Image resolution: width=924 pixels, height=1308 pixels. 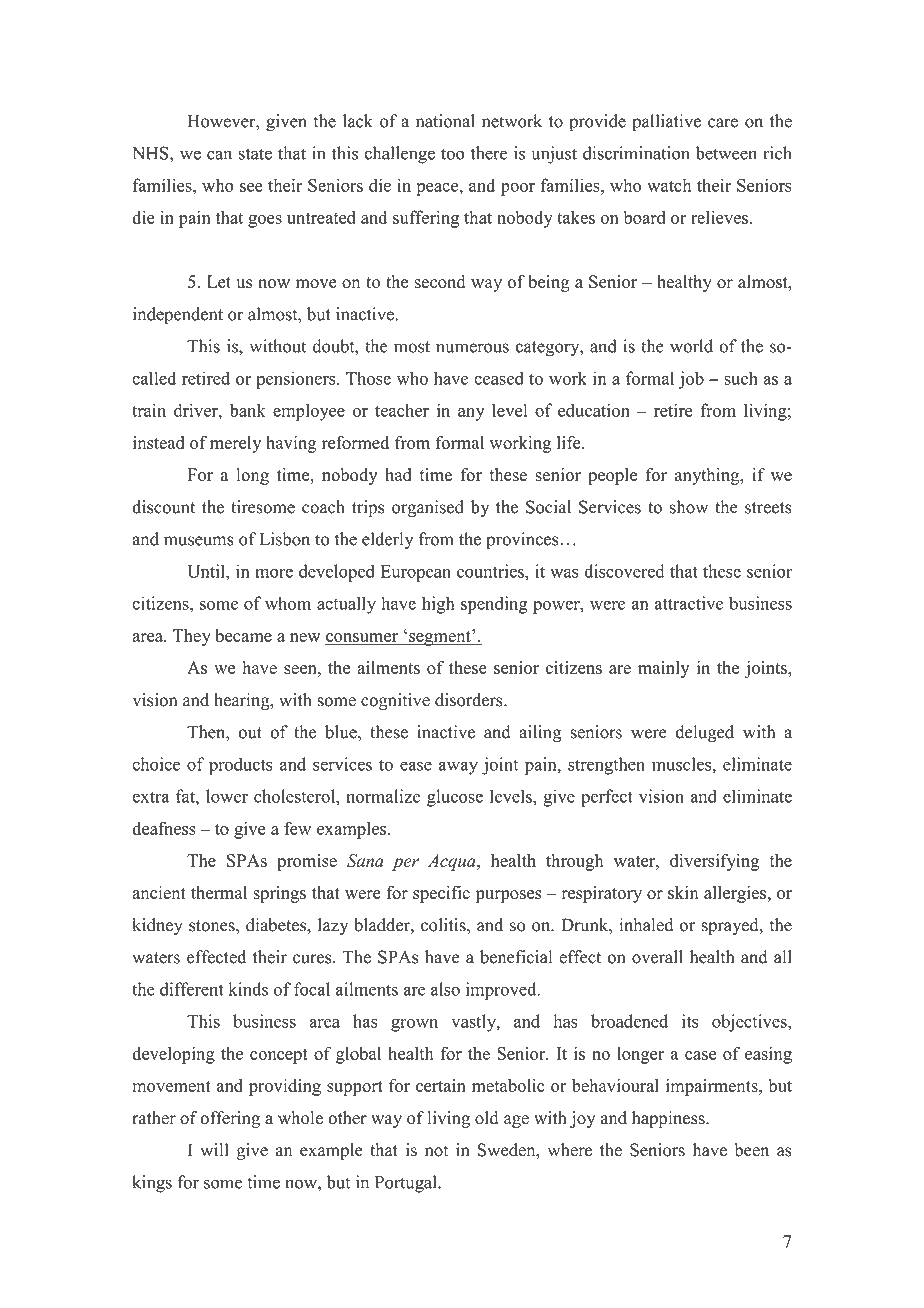 I want to click on bank, so click(x=248, y=410).
